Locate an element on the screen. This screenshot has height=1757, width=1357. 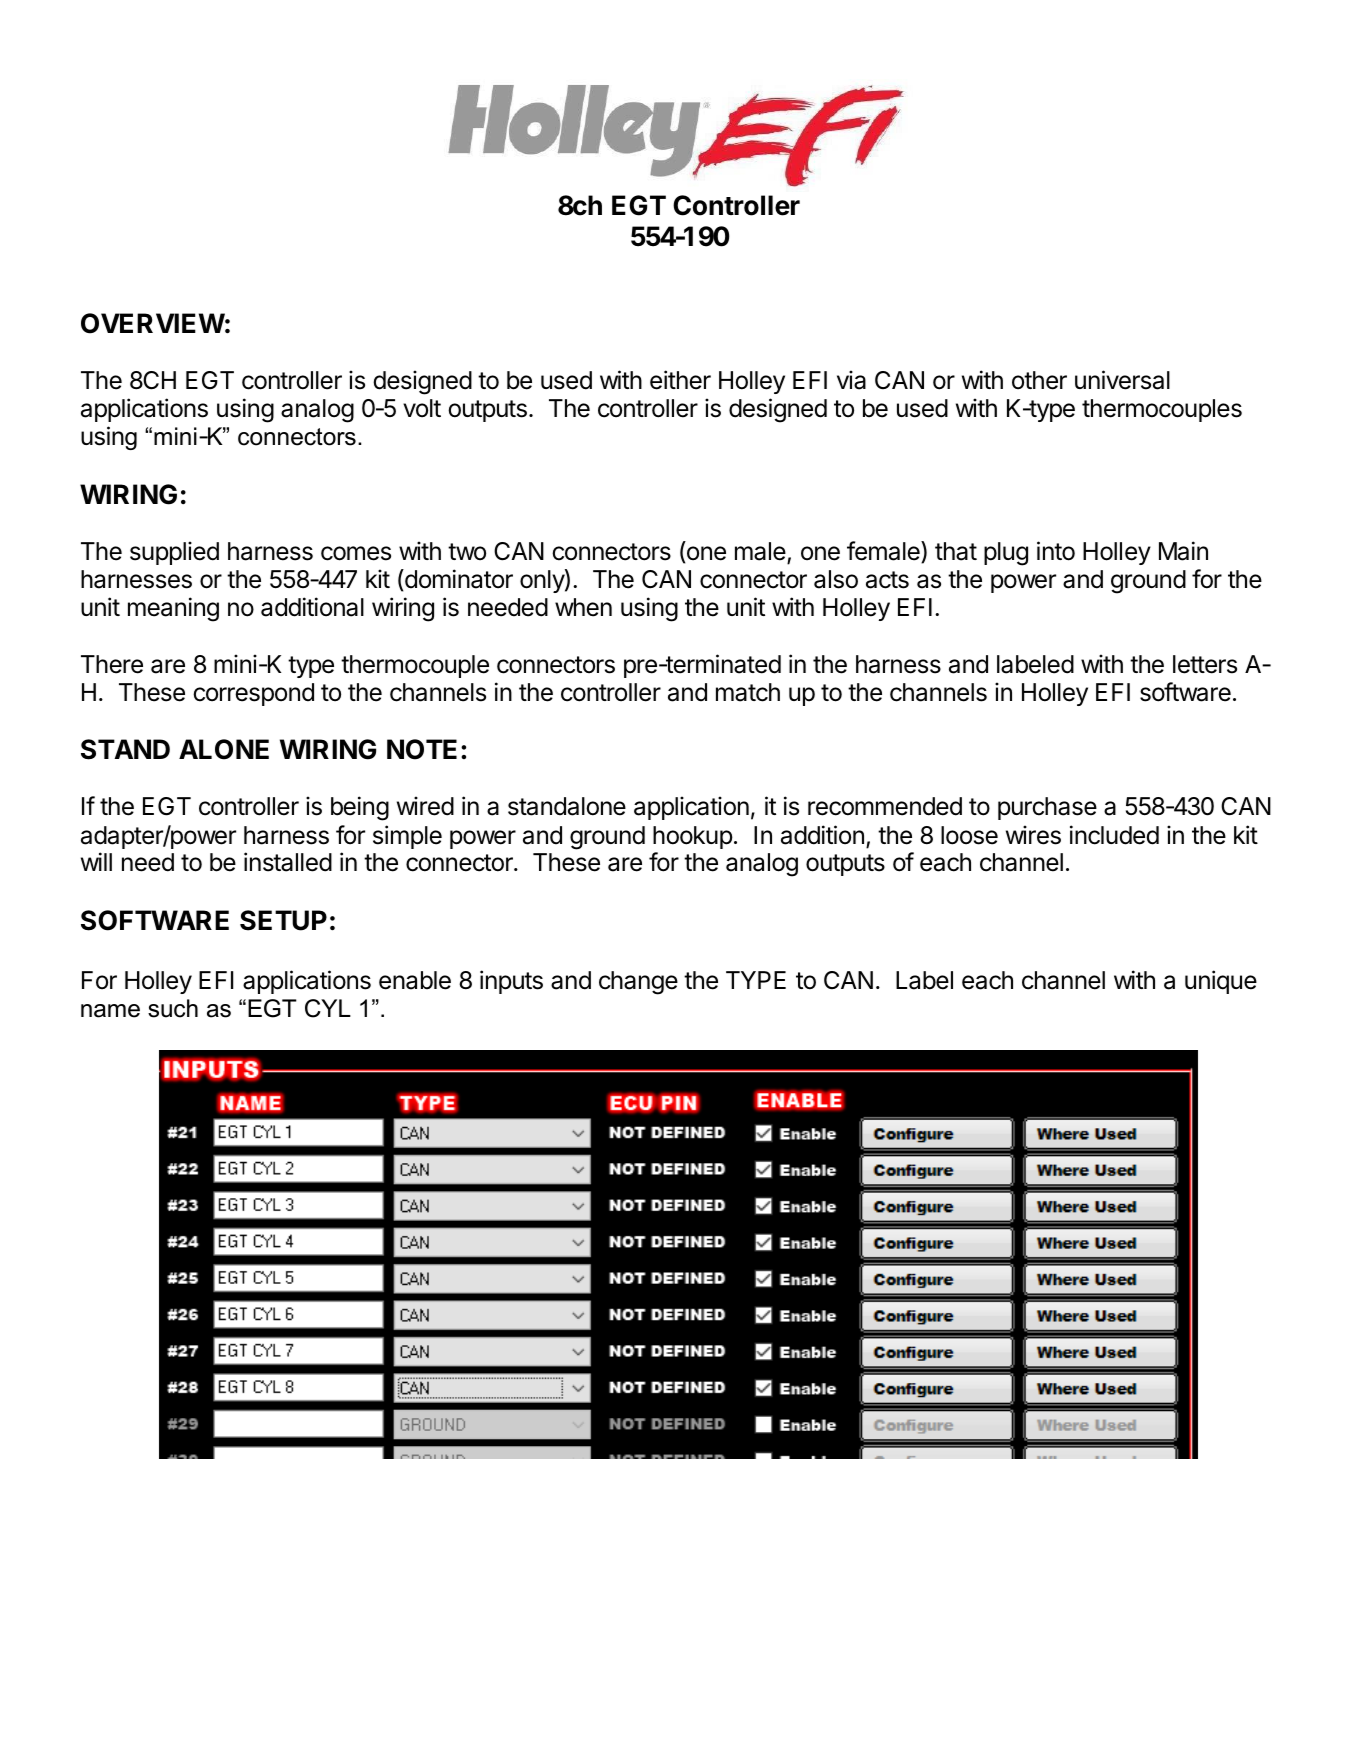
meaning is located at coordinates (173, 609).
